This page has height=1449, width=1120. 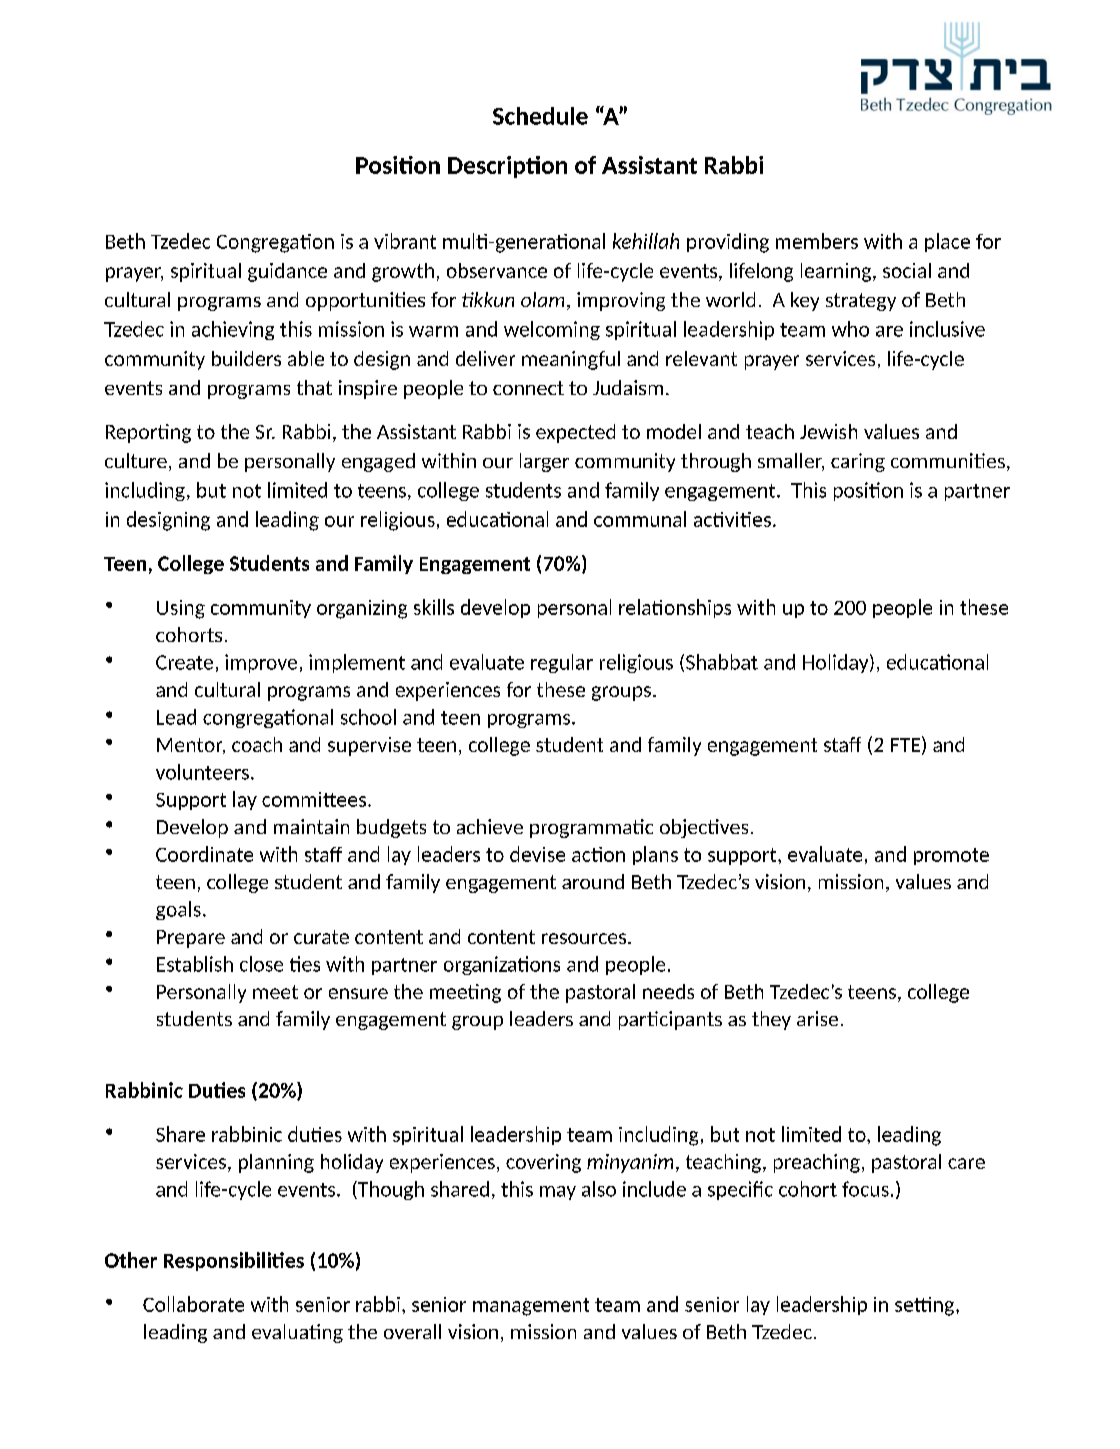 I want to click on regular, so click(x=562, y=663).
